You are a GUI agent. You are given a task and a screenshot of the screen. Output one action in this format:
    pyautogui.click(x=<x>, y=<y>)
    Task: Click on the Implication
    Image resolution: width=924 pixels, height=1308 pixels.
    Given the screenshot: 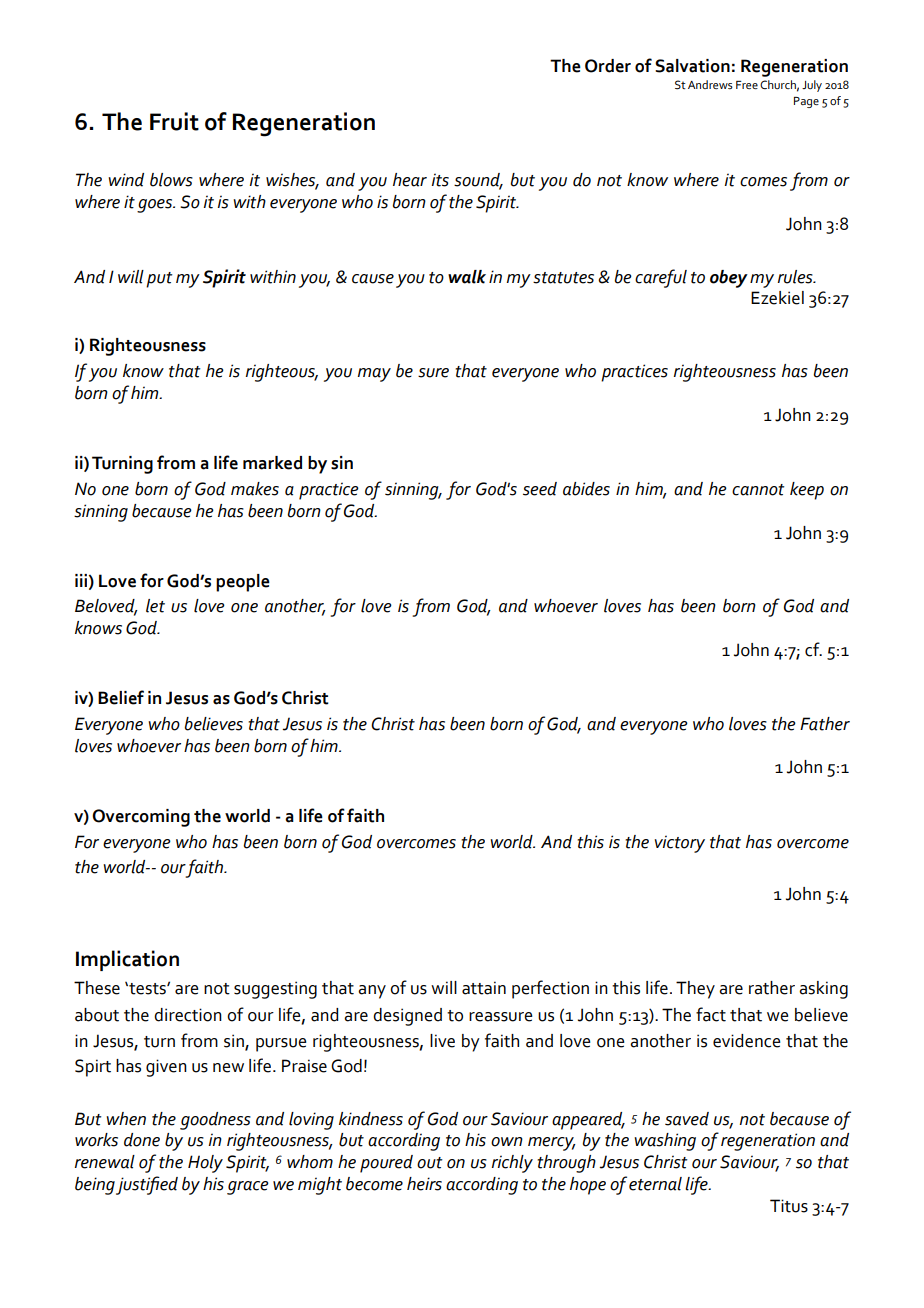 What is the action you would take?
    pyautogui.click(x=127, y=960)
